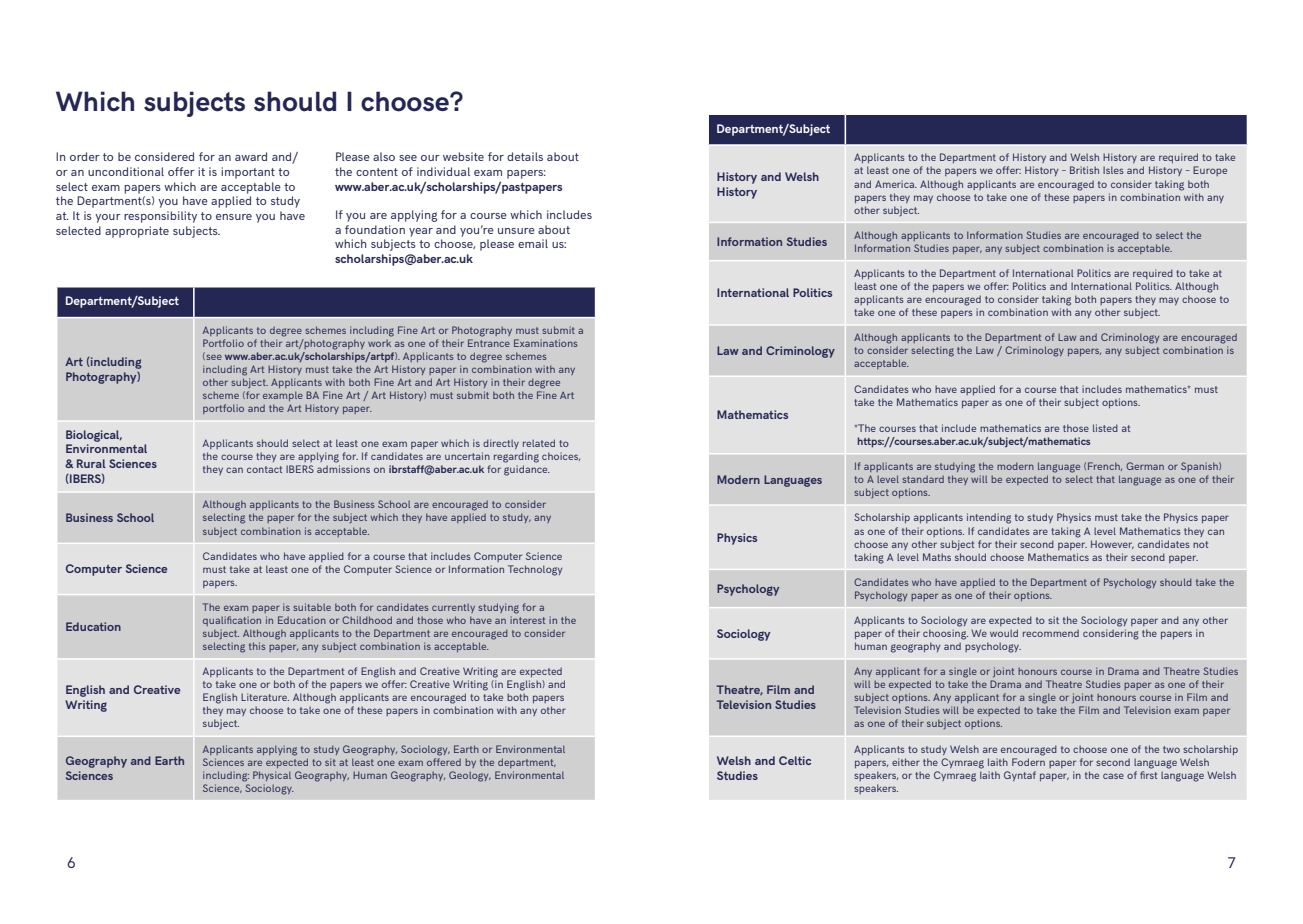  What do you see at coordinates (1084, 170) in the page?
I see `British` at bounding box center [1084, 170].
